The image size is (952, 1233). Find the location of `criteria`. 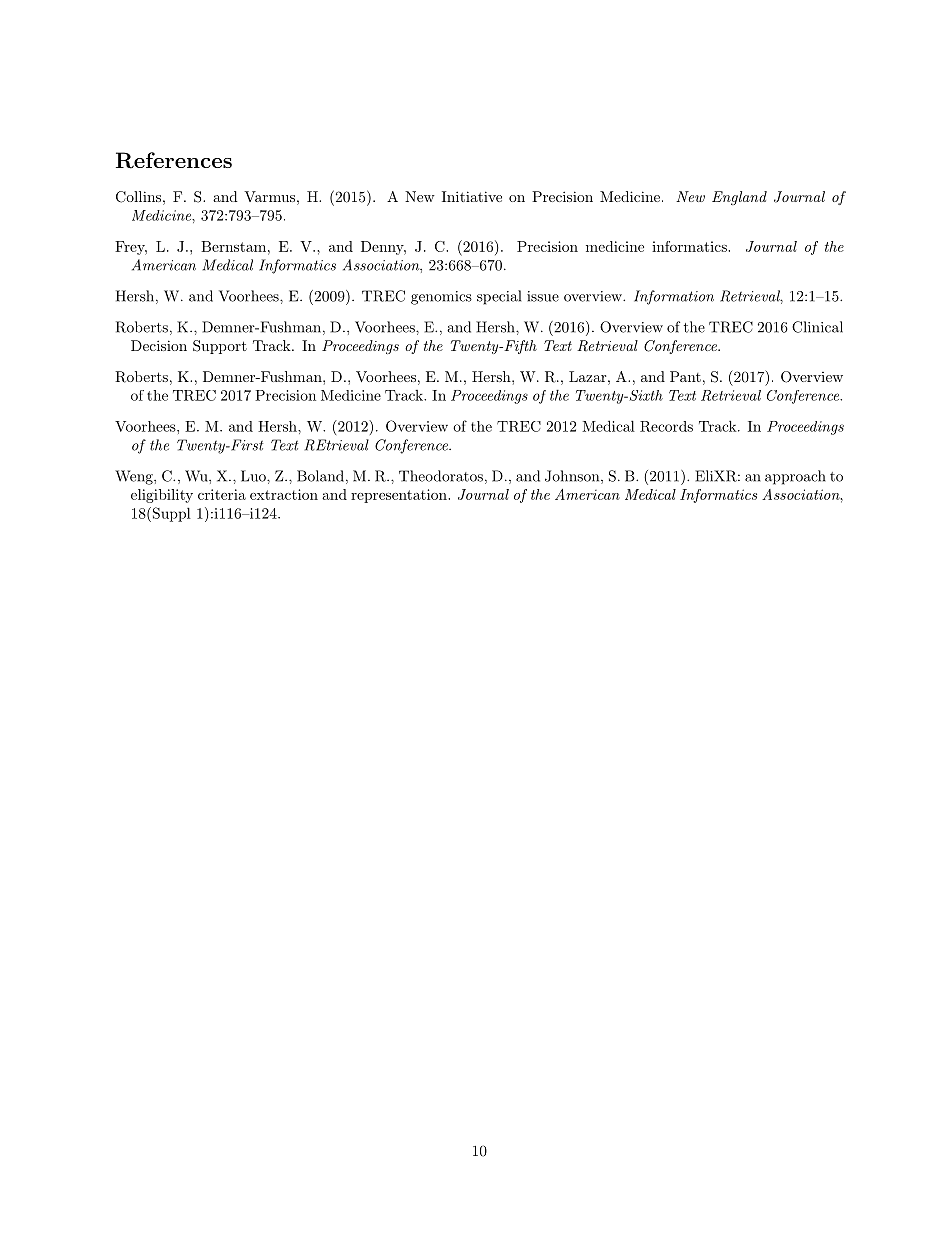

criteria is located at coordinates (222, 494).
